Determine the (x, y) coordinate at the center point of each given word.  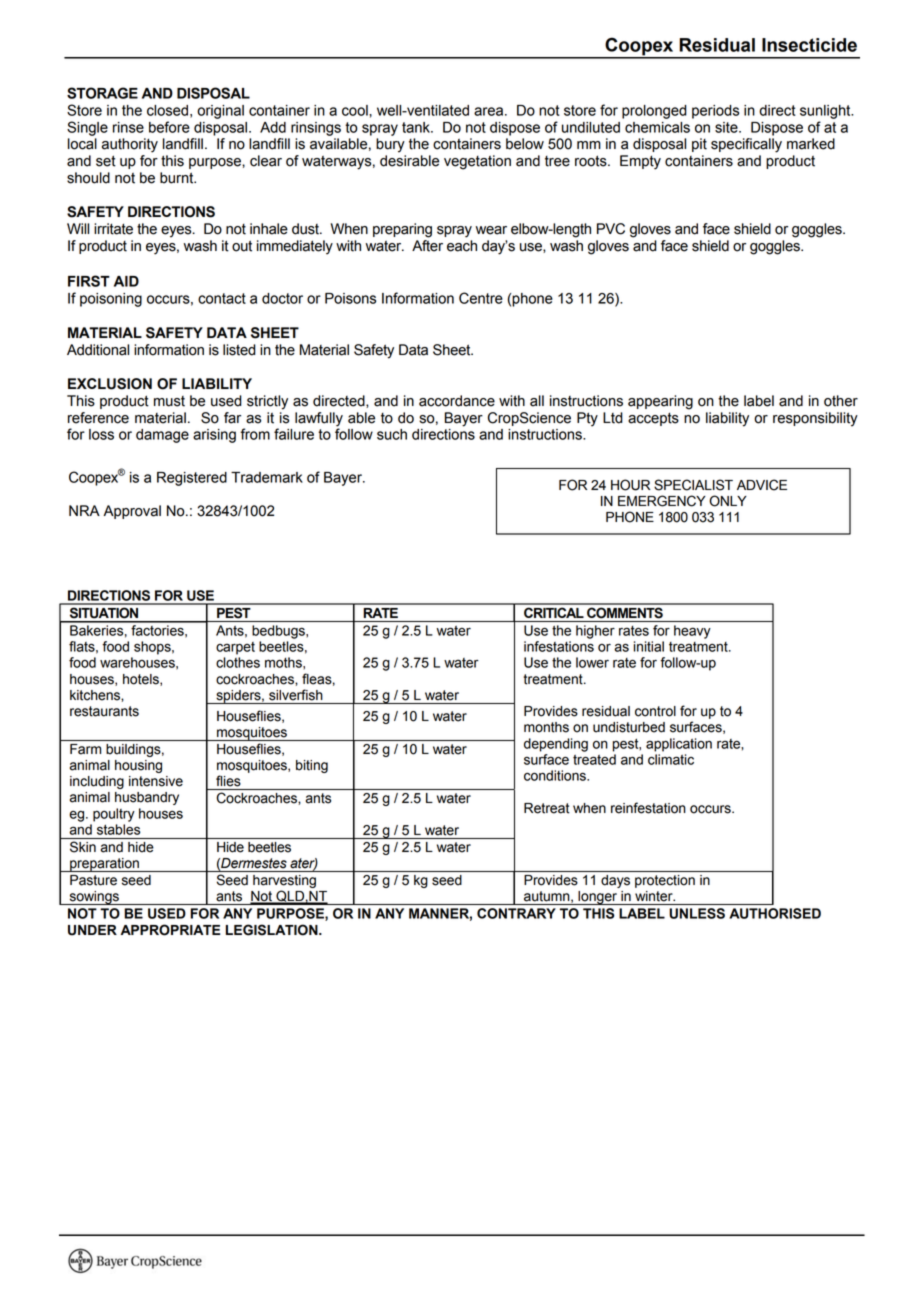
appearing (660, 402)
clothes (238, 662)
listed (239, 350)
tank (417, 127)
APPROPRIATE (170, 930)
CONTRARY (516, 913)
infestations (559, 646)
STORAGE (102, 93)
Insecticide (809, 45)
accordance (457, 401)
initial (649, 646)
